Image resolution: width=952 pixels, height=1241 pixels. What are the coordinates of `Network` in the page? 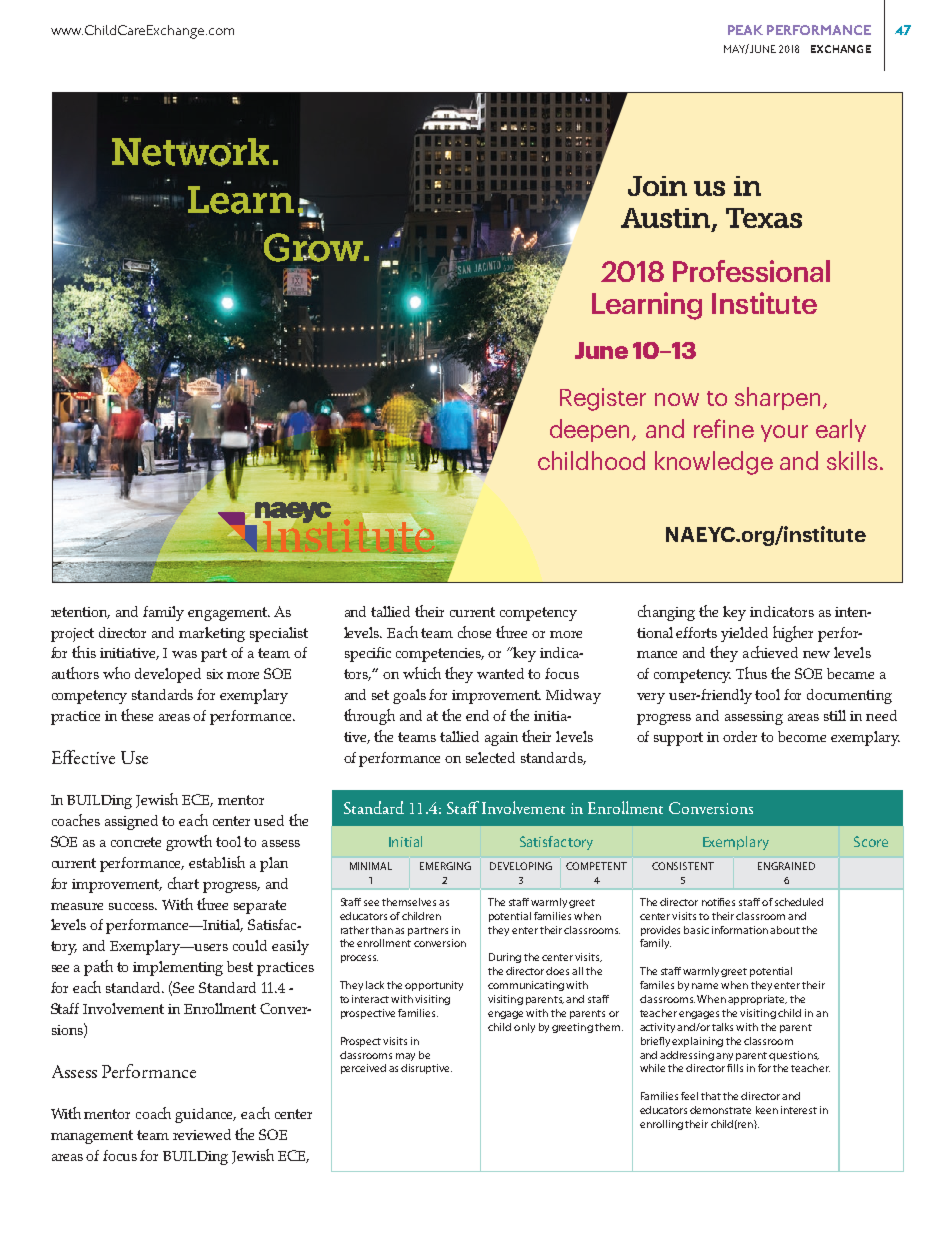 It's located at (190, 152).
